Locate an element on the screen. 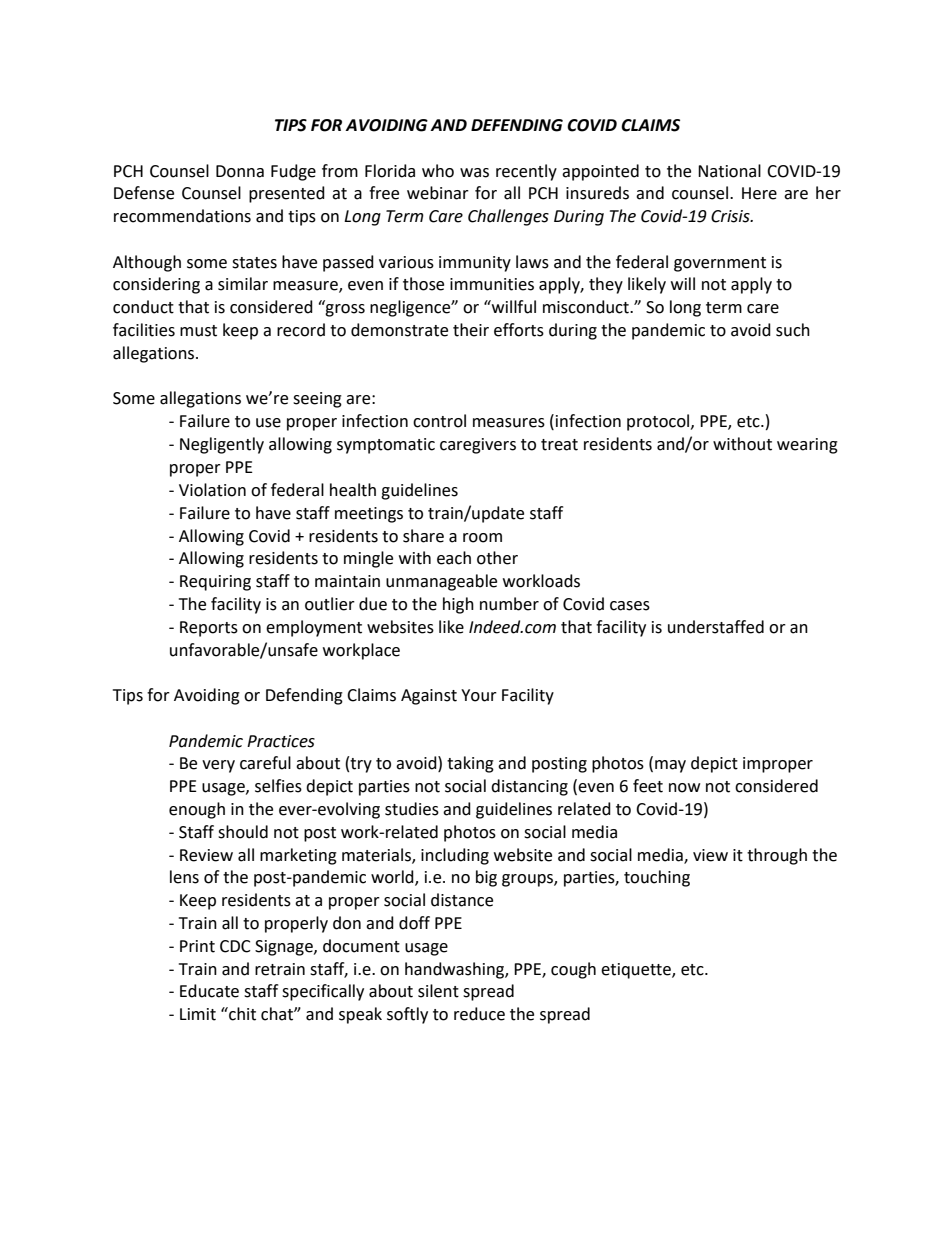  cases is located at coordinates (630, 606).
